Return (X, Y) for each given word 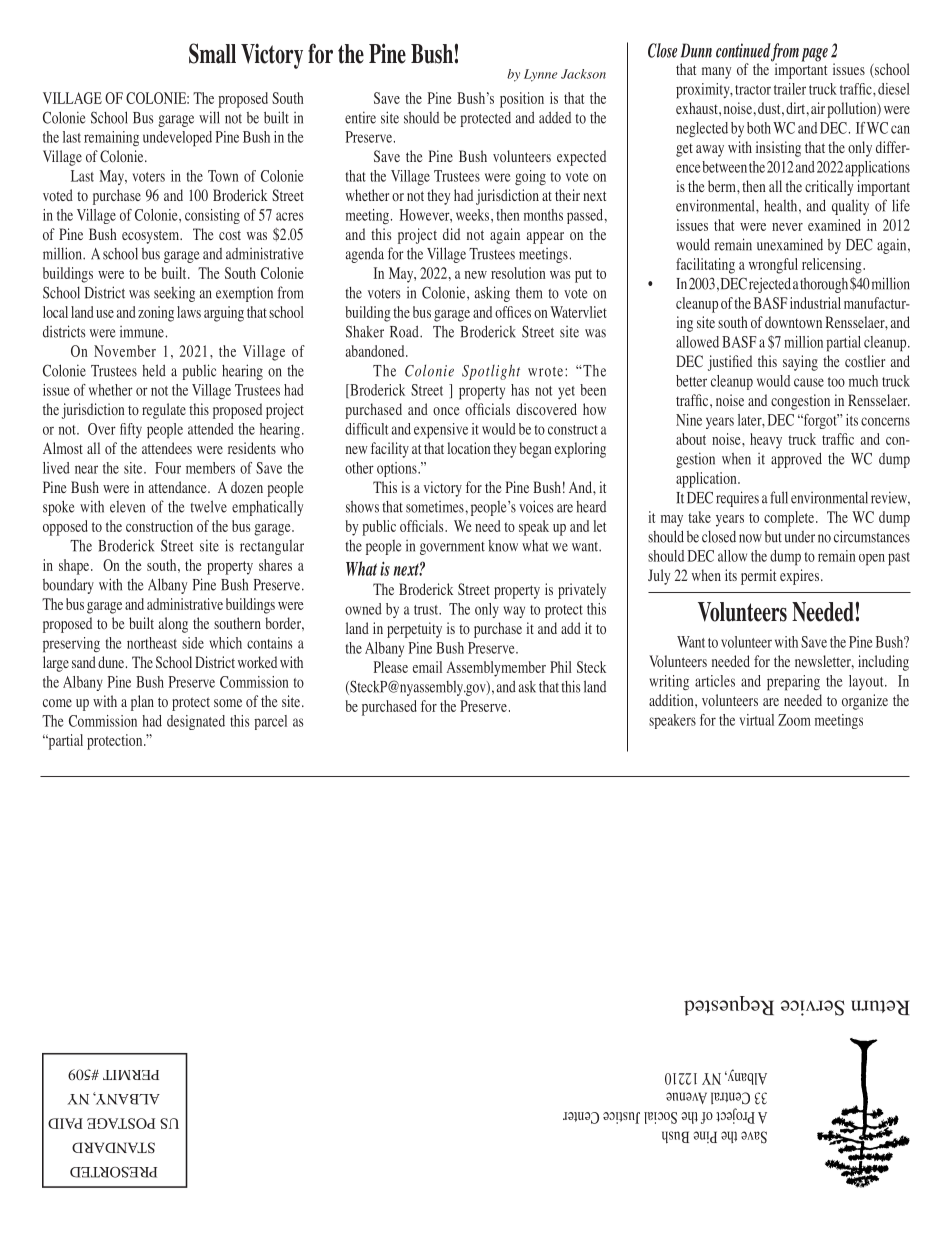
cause (809, 382)
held (154, 370)
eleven (127, 507)
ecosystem (152, 237)
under (800, 537)
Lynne (540, 75)
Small (212, 53)
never (787, 227)
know (503, 546)
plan (142, 703)
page (814, 55)
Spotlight (491, 372)
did (451, 234)
